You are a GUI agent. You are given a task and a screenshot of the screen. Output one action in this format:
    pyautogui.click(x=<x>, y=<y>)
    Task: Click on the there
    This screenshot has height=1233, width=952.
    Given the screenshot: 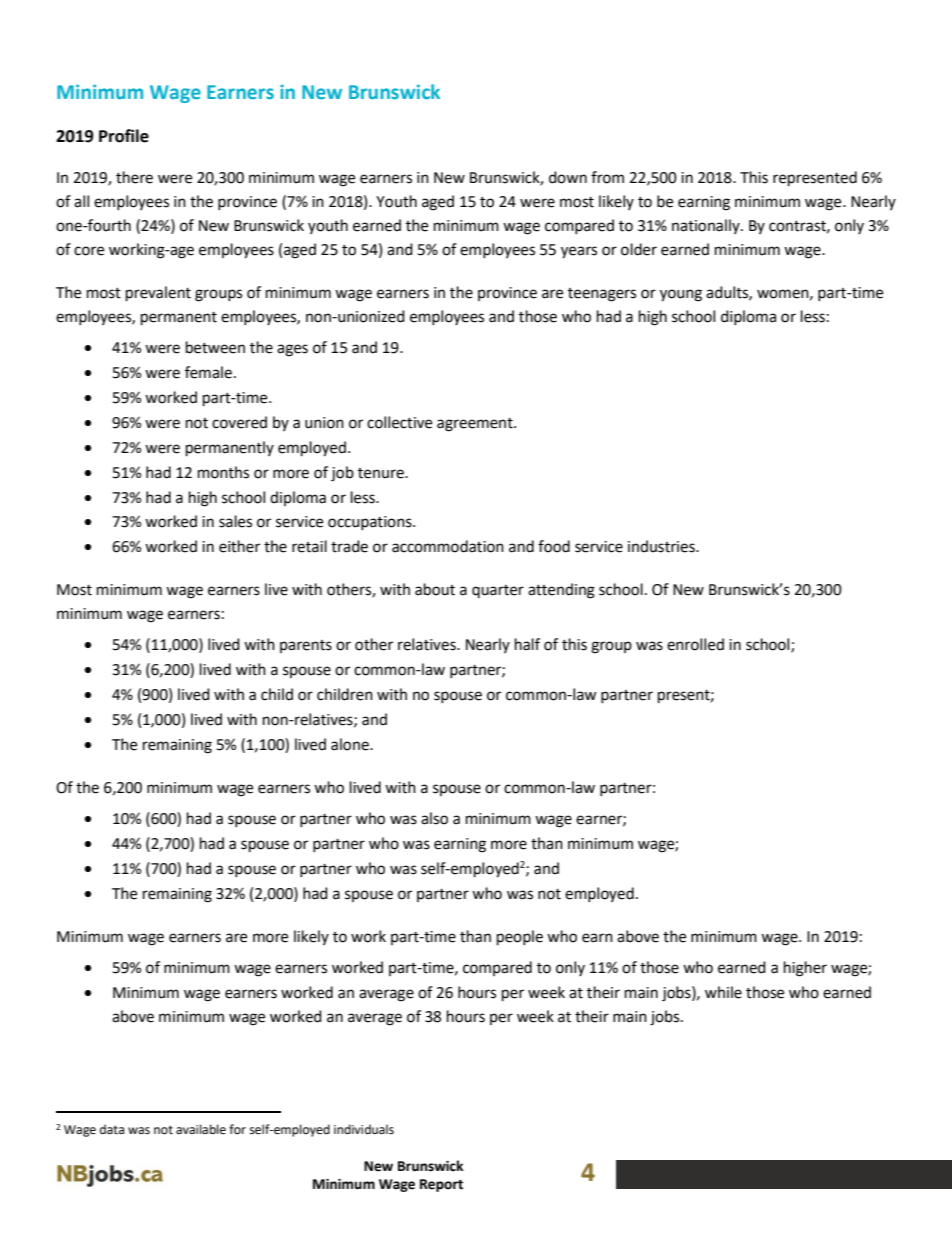 What is the action you would take?
    pyautogui.click(x=134, y=177)
